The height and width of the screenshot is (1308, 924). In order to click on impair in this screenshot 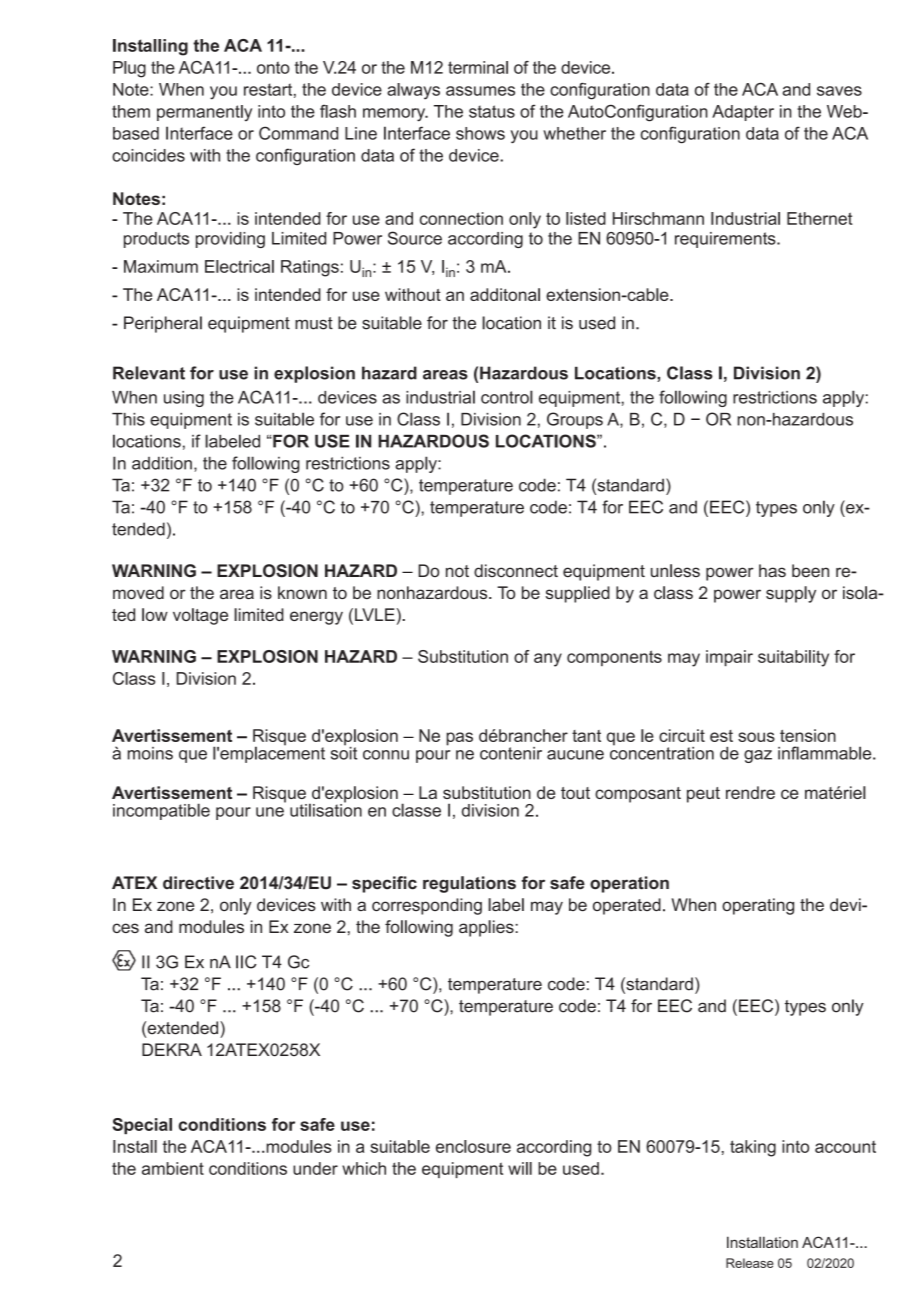, I will do `click(729, 658)`.
